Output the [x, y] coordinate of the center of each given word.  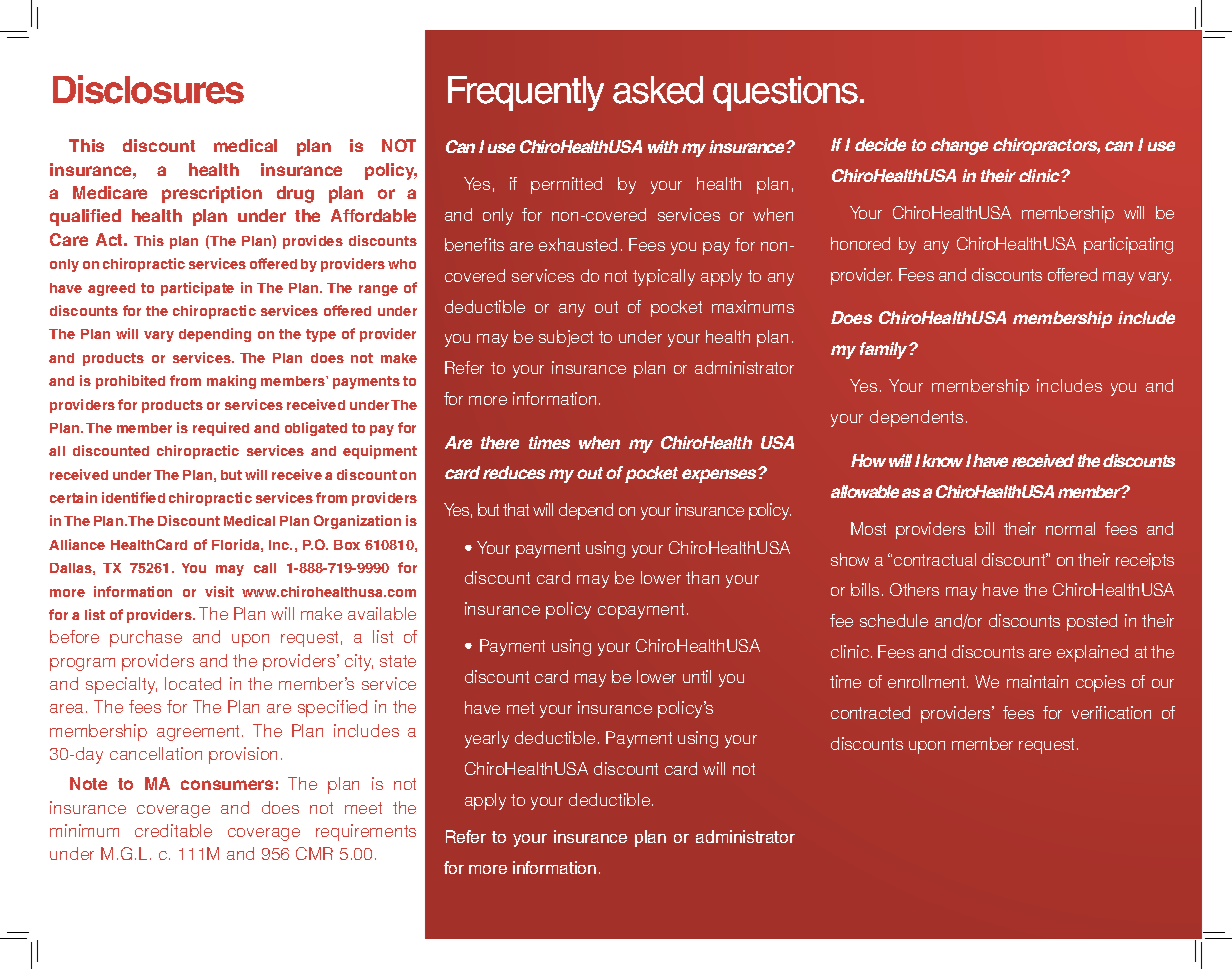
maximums [753, 306]
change [959, 146]
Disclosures [148, 89]
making [231, 382]
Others [914, 589]
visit [219, 591]
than [702, 577]
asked [658, 90]
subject [566, 338]
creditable [173, 830]
